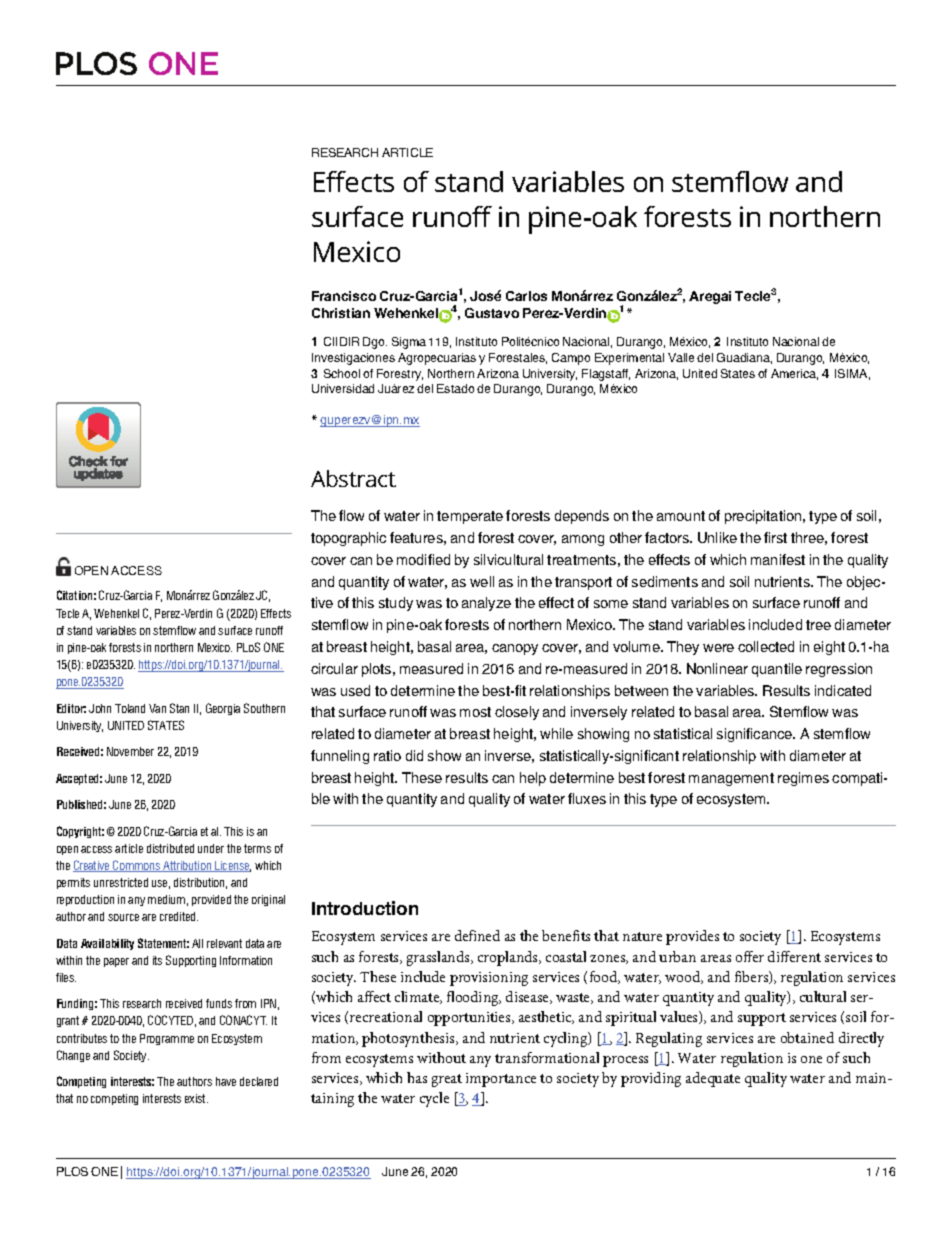  Describe the element at coordinates (348, 539) in the image. I see `topographic` at that location.
